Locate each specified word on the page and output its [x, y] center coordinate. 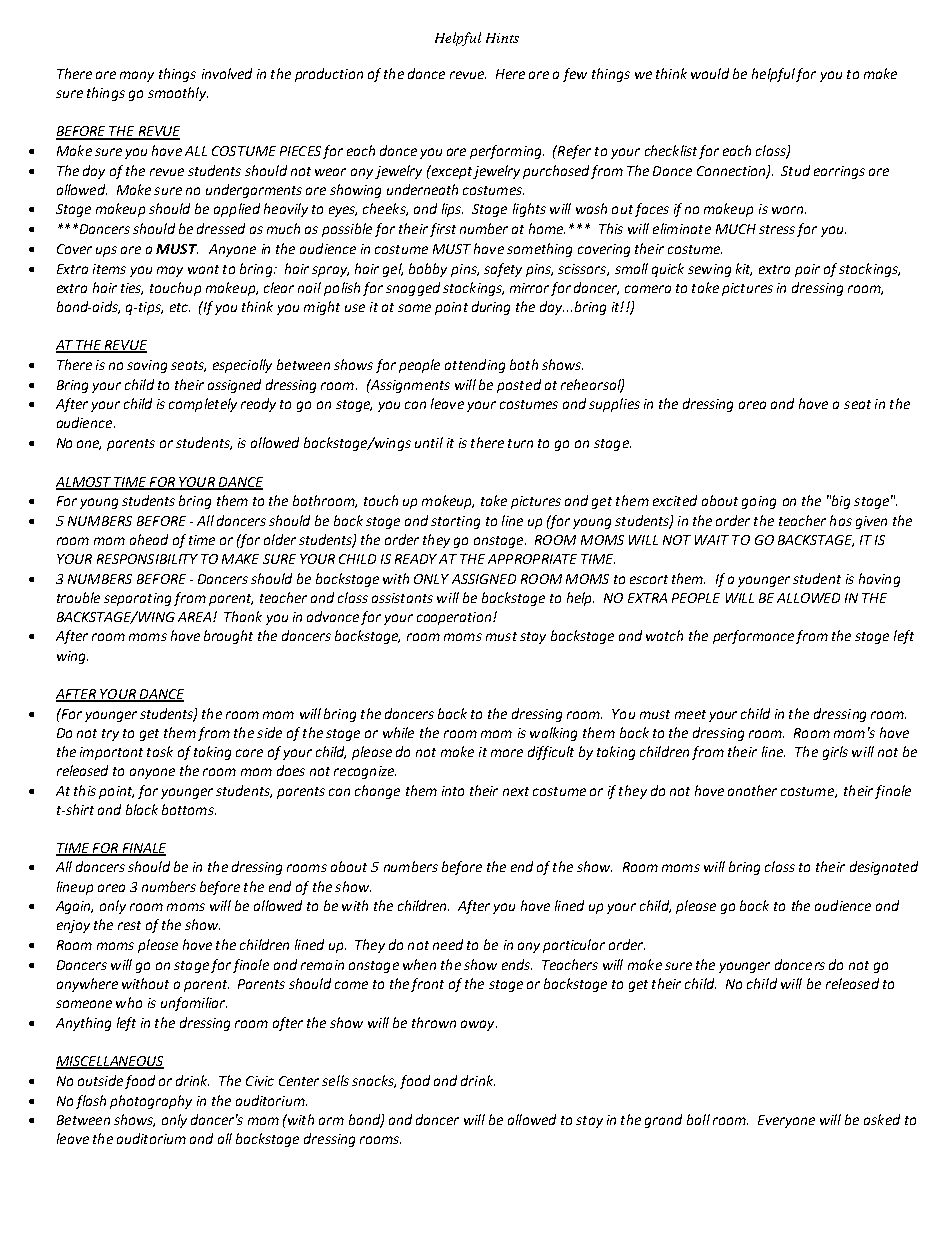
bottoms [189, 809]
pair [807, 270]
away [479, 1025]
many [137, 76]
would [710, 73]
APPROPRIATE [532, 559]
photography [151, 1102]
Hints [502, 38]
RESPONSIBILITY [147, 559]
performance [753, 637]
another [752, 790]
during [491, 308]
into [453, 791]
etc [180, 307]
